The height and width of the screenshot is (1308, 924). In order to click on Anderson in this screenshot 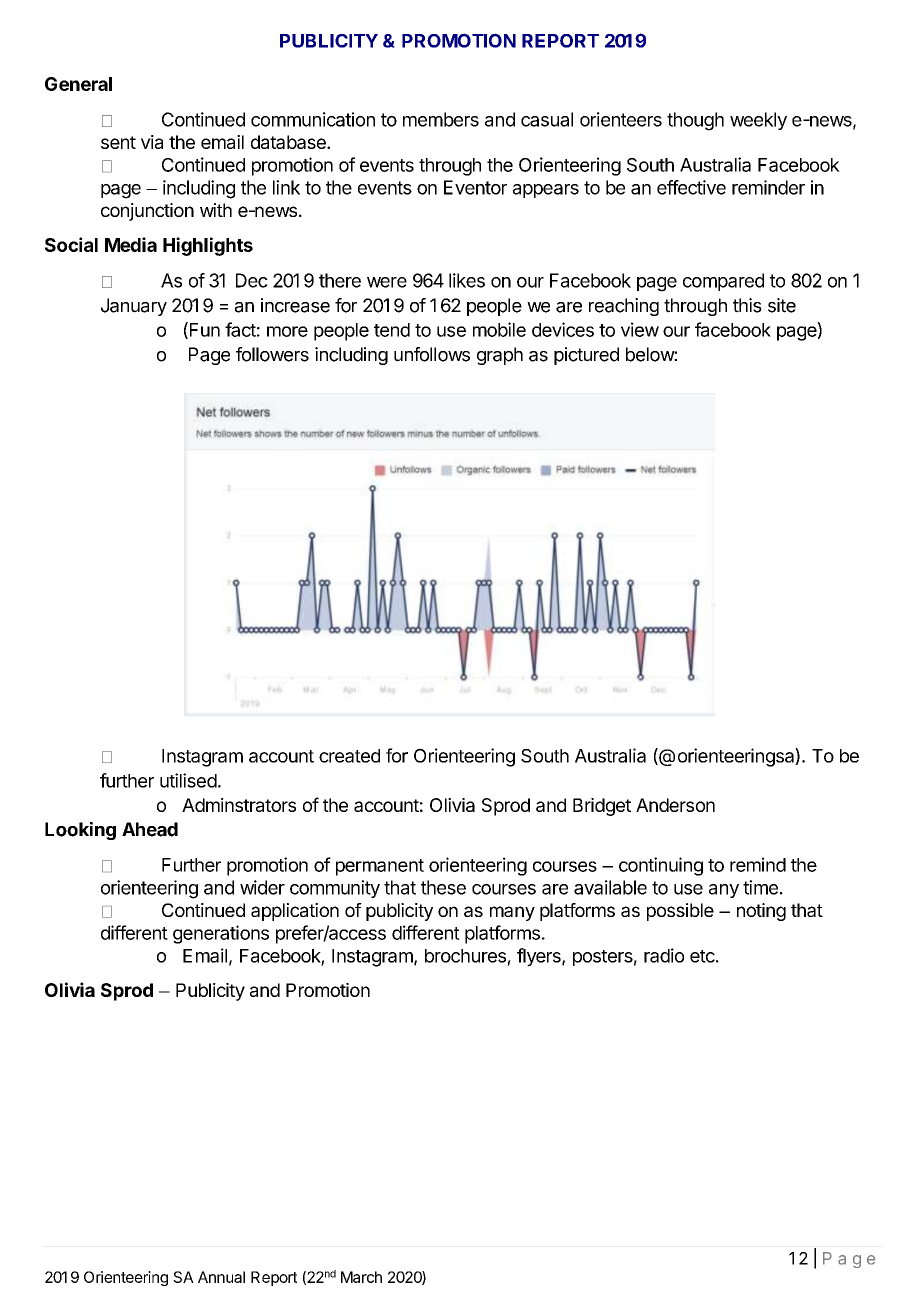, I will do `click(675, 805)`.
